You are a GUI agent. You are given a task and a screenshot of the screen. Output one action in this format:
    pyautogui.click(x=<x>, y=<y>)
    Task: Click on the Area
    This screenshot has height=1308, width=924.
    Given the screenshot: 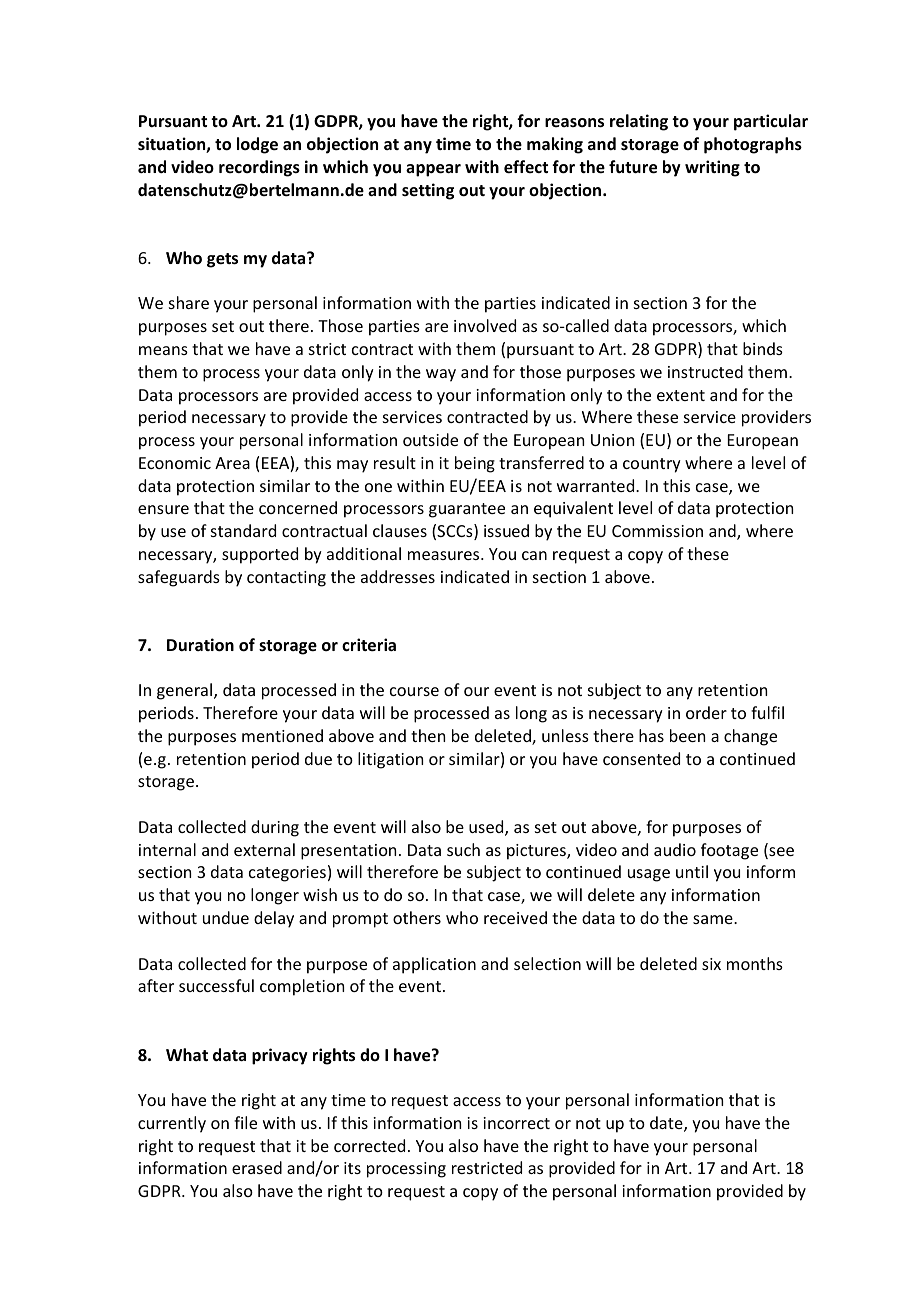 What is the action you would take?
    pyautogui.click(x=232, y=463)
